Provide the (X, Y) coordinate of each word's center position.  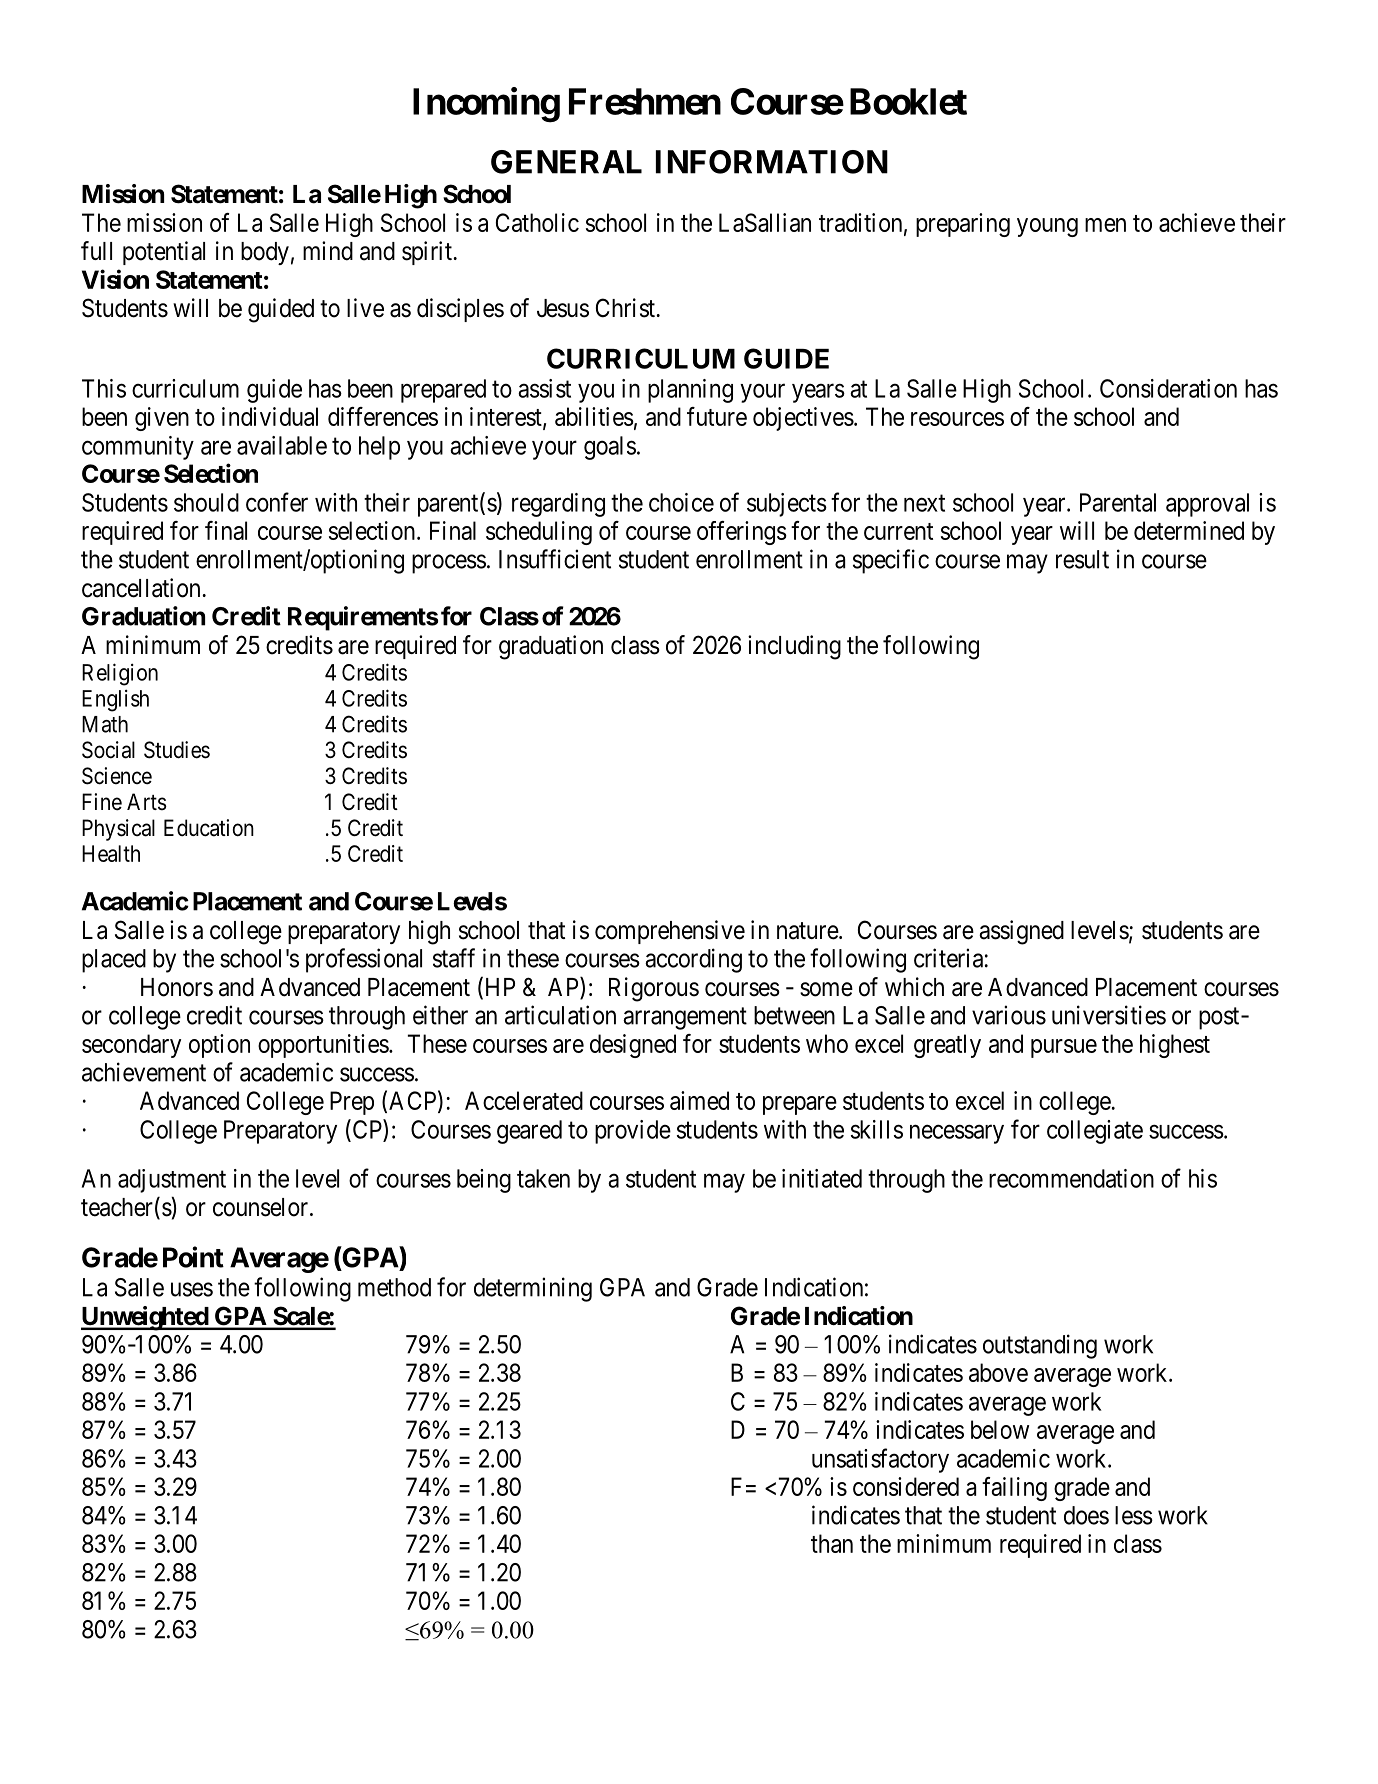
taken (543, 1178)
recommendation (1071, 1178)
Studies (177, 750)
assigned (1021, 932)
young (1047, 227)
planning (690, 391)
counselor (262, 1207)
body (265, 253)
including (794, 647)
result (1082, 559)
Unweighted (145, 1318)
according (693, 960)
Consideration (1168, 388)
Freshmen (645, 101)
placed (114, 961)
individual (270, 416)
